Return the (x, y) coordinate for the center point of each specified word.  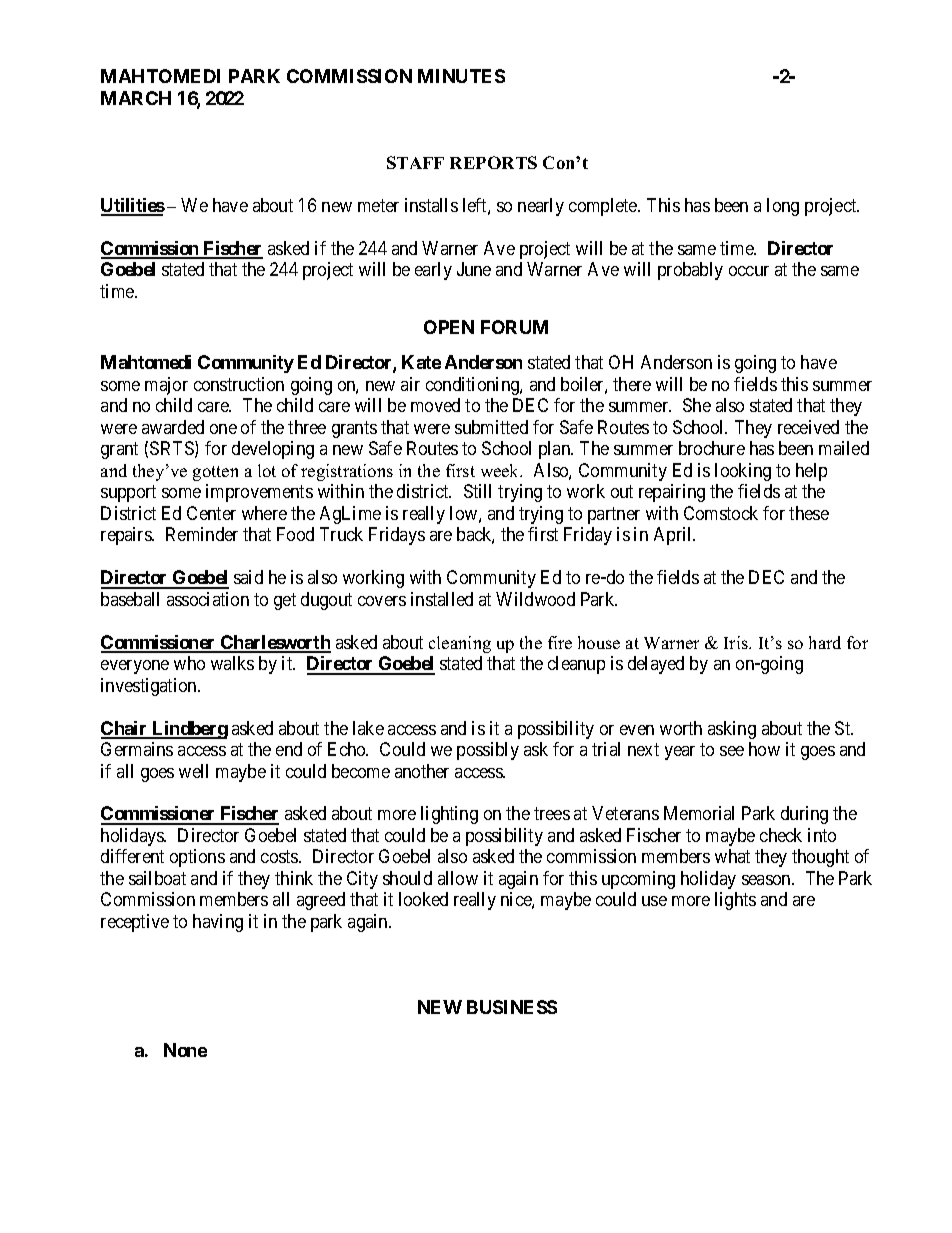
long (783, 207)
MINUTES (461, 76)
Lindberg (189, 730)
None (185, 1050)
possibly (488, 751)
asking (732, 730)
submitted (491, 427)
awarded (173, 427)
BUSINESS (512, 1007)
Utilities (133, 206)
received (808, 427)
